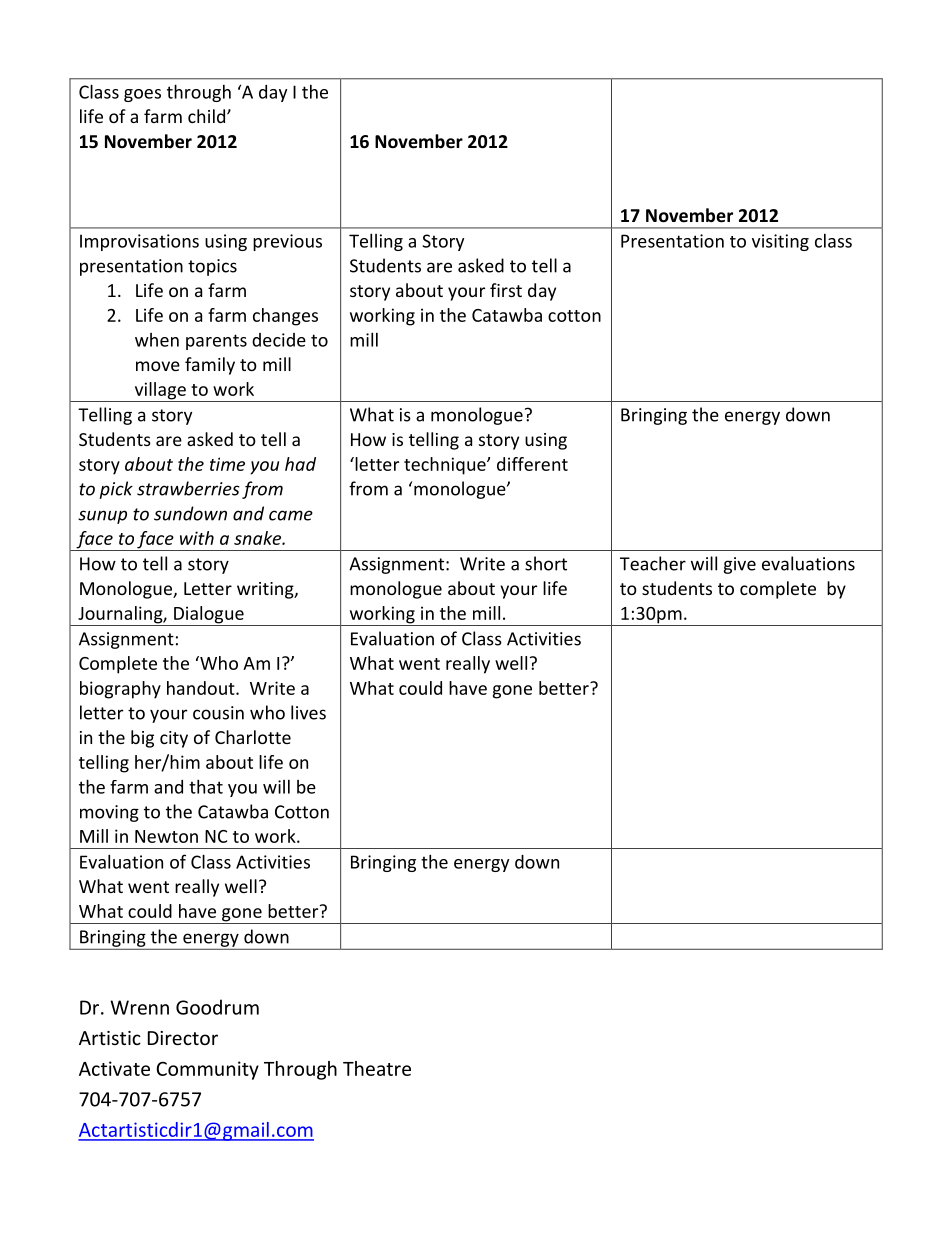 The image size is (952, 1233). What do you see at coordinates (287, 242) in the document?
I see `previous` at bounding box center [287, 242].
